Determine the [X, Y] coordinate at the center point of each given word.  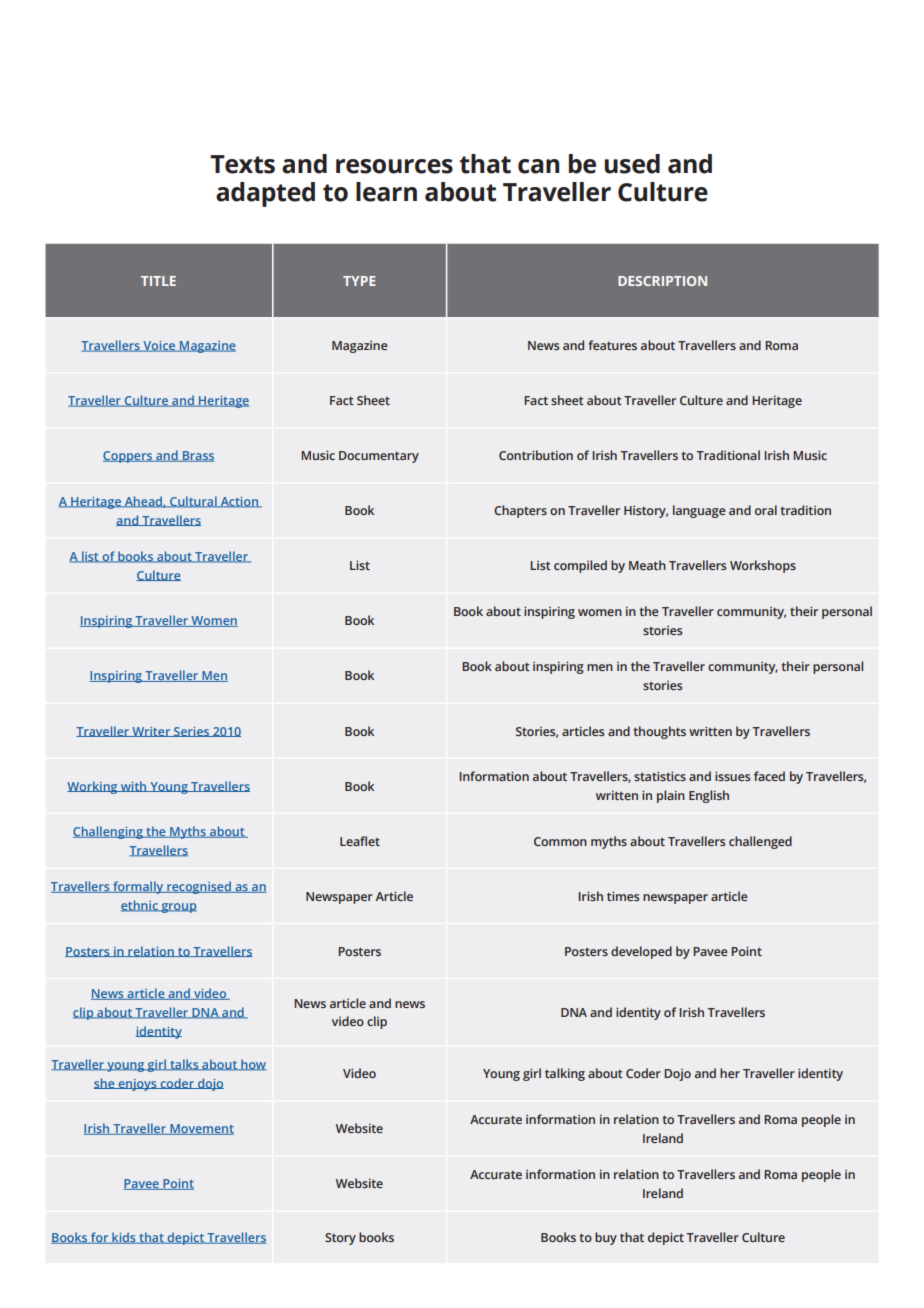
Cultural [193, 502]
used [632, 164]
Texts [242, 164]
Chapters [520, 511]
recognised [199, 887]
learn [386, 192]
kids [124, 1238]
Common [560, 841]
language [699, 511]
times [623, 896]
